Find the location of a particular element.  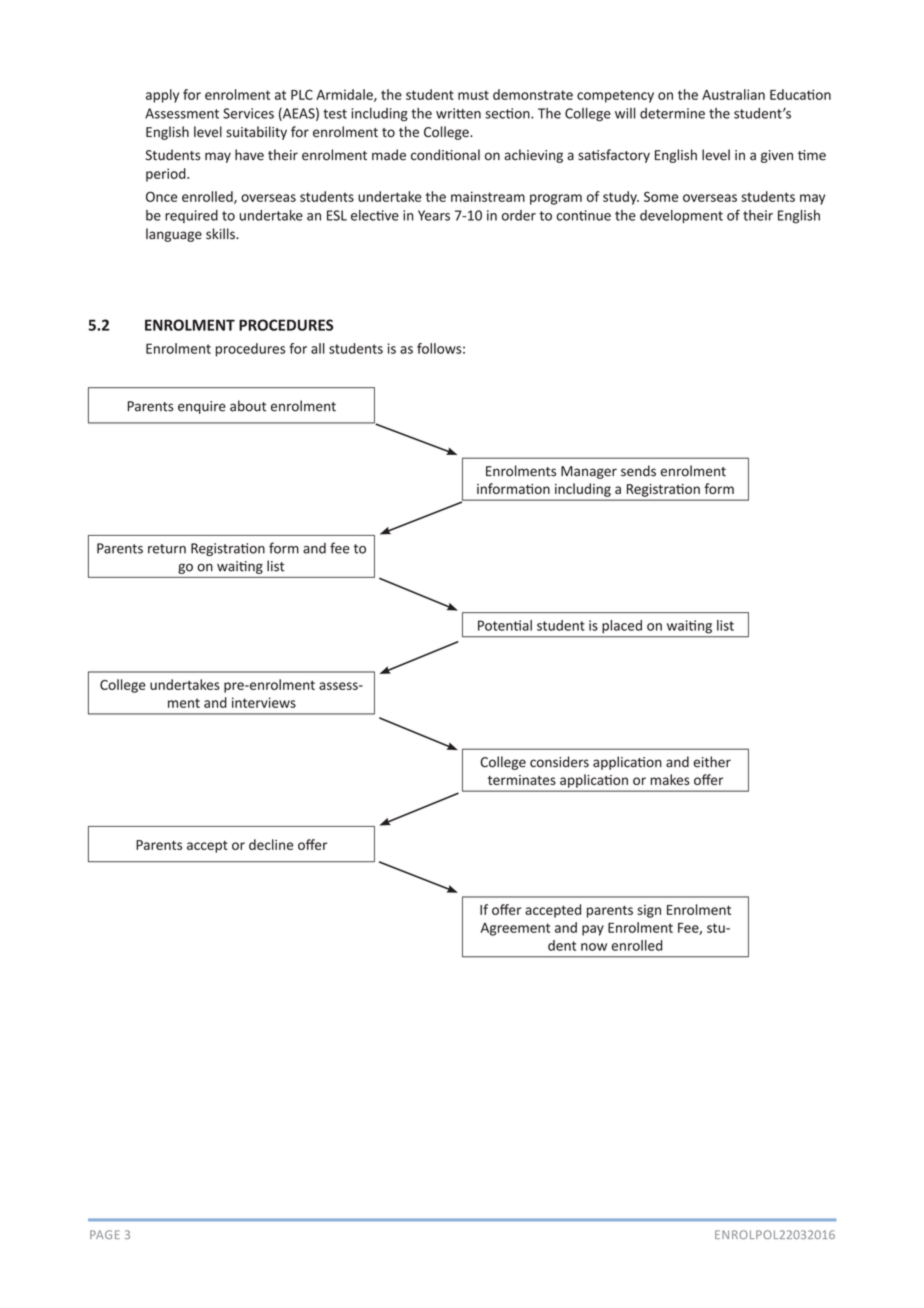

Australian is located at coordinates (733, 94).
